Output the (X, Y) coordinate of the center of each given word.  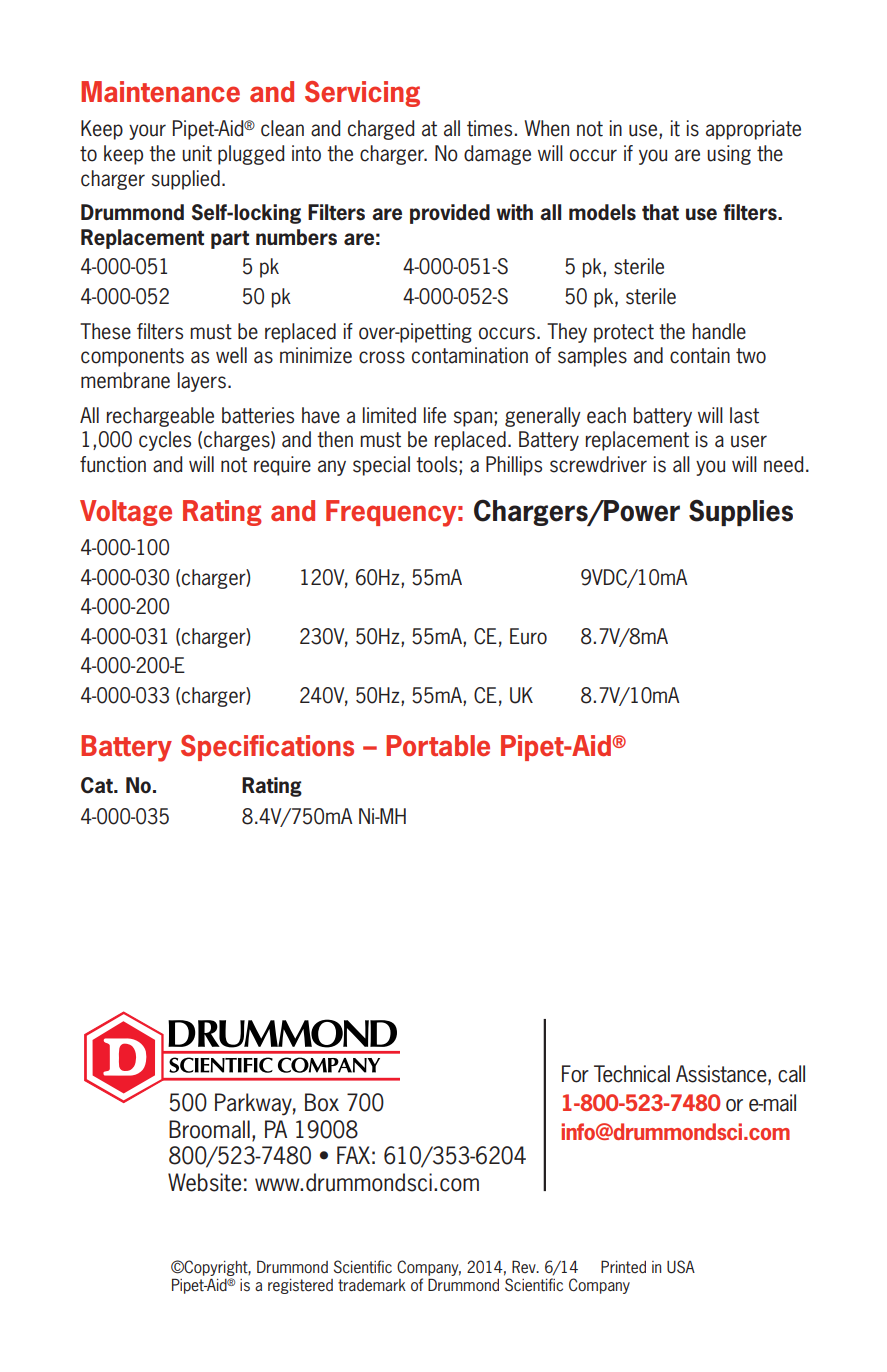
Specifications (267, 748)
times (491, 128)
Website (204, 1182)
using (729, 155)
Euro (528, 636)
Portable (438, 745)
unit (197, 153)
